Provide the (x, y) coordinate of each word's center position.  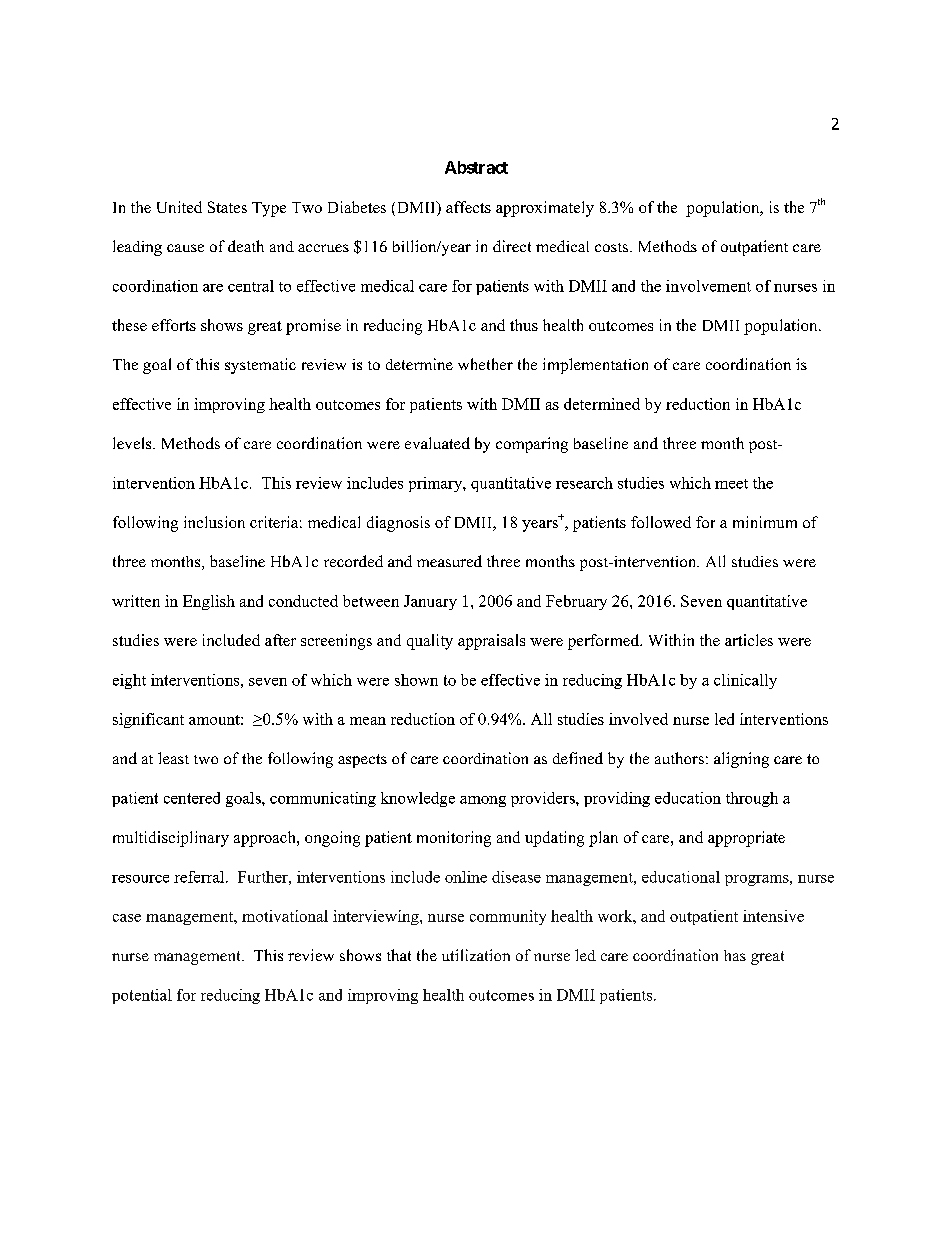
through (752, 799)
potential (142, 996)
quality (430, 642)
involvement (708, 286)
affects (468, 207)
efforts (174, 325)
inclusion (214, 522)
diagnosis (398, 524)
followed (661, 522)
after (280, 640)
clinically (745, 681)
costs (613, 247)
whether (485, 364)
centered (192, 798)
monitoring (454, 839)
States (227, 207)
